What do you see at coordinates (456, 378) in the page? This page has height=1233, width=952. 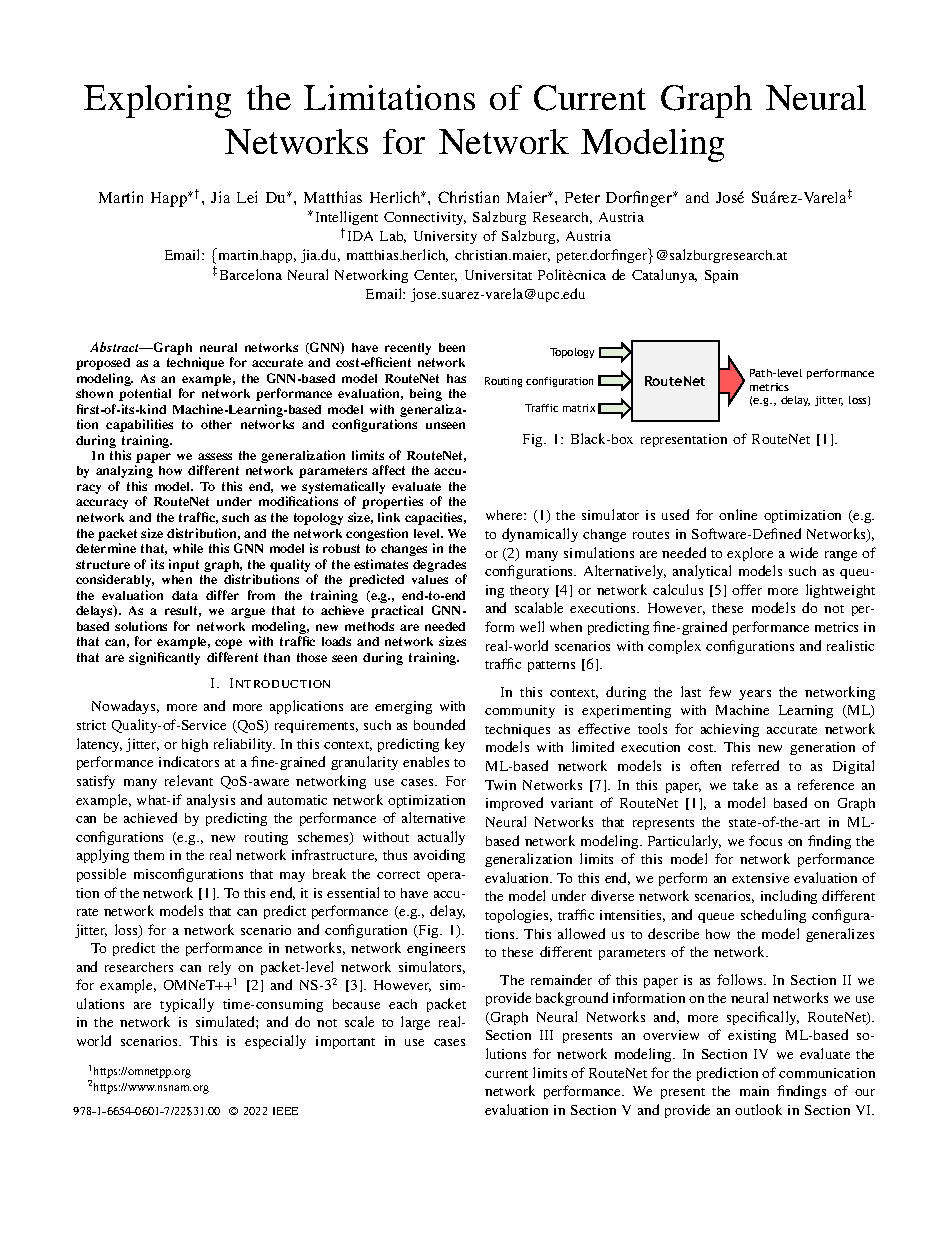 I see `has` at bounding box center [456, 378].
